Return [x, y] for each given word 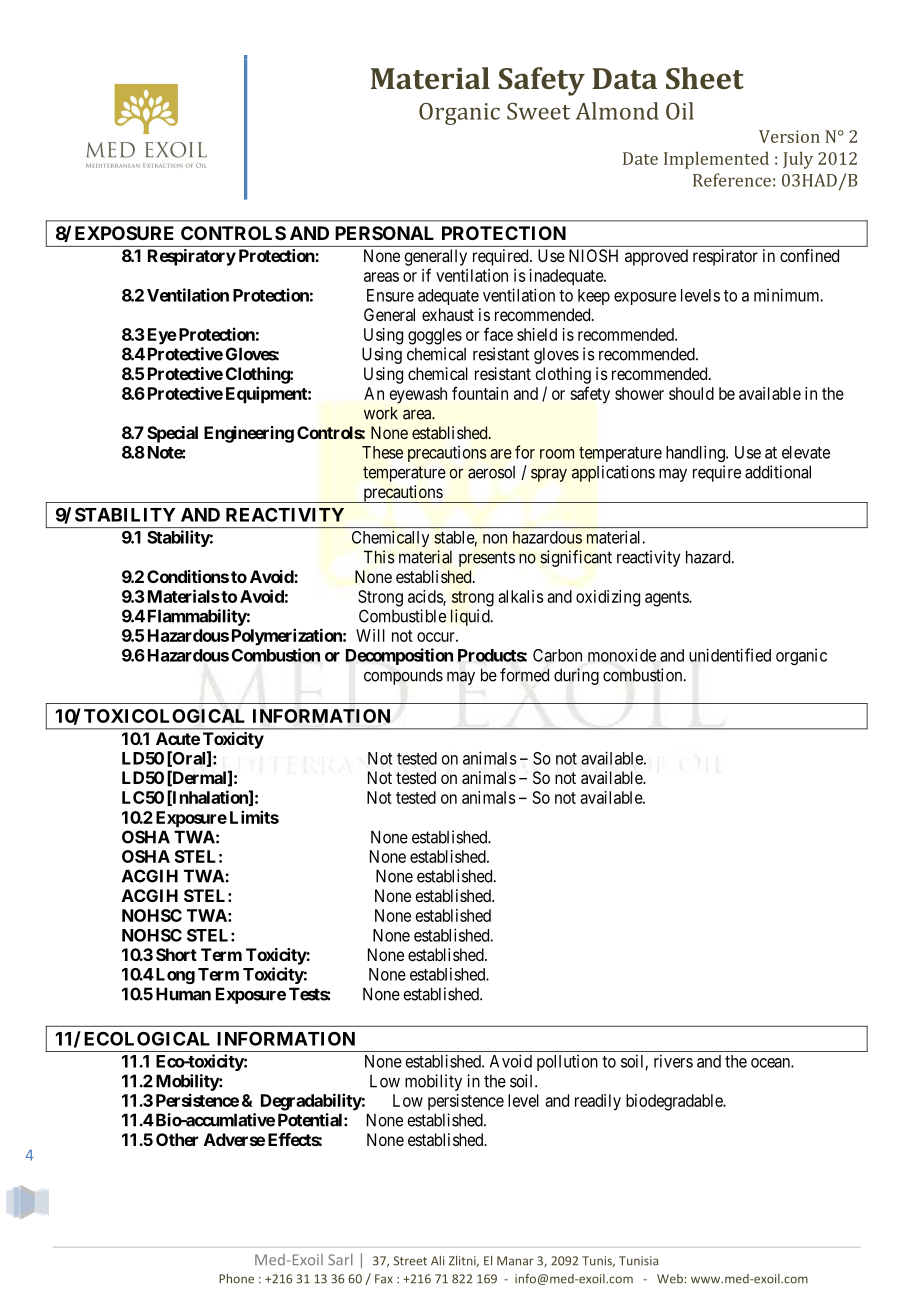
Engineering [249, 434]
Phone [236, 1279]
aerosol [491, 472]
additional [778, 472]
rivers [673, 1061]
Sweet [538, 111]
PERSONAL [384, 233]
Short [176, 954]
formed [524, 675]
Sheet [705, 78]
